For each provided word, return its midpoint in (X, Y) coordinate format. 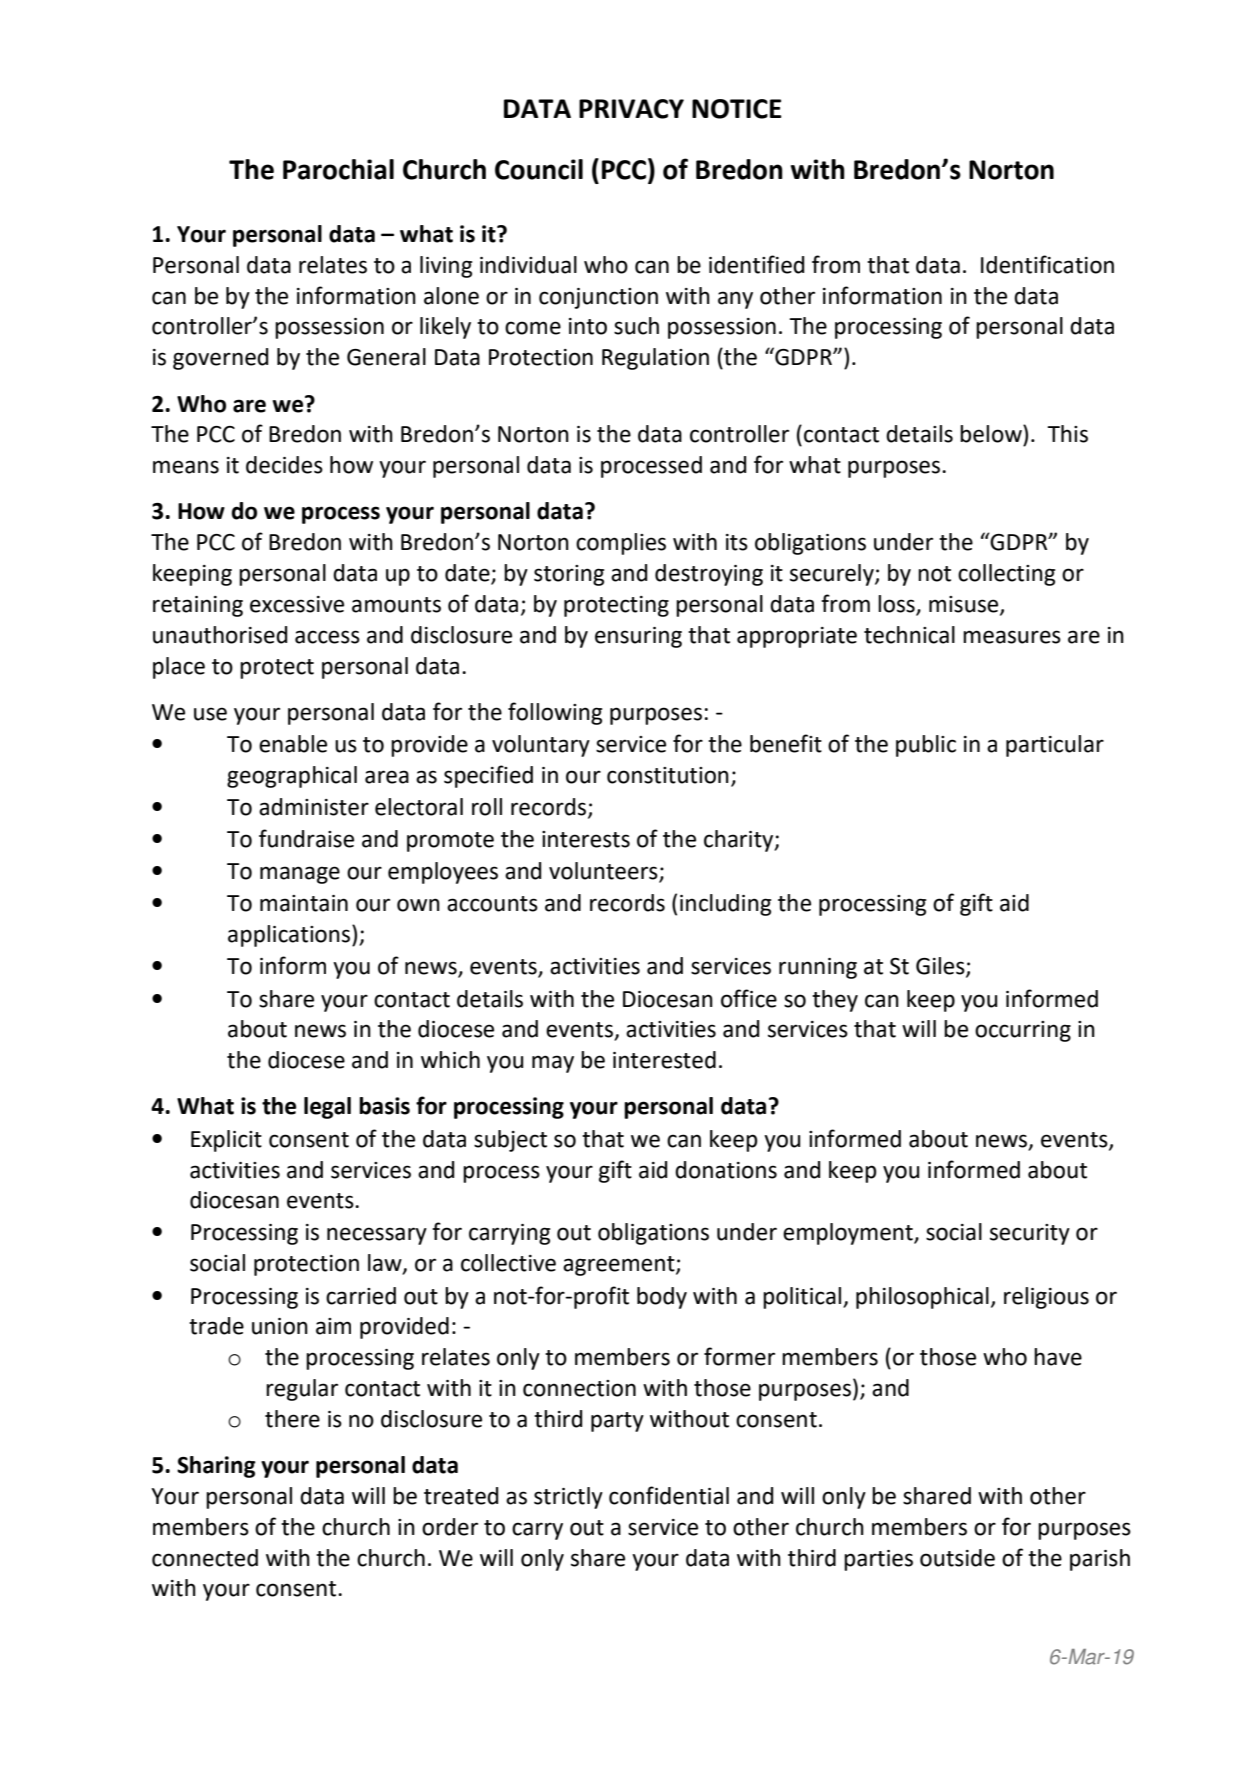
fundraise (306, 838)
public (926, 746)
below (992, 434)
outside (957, 1558)
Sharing (216, 1467)
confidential (669, 1495)
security (1030, 1234)
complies (621, 544)
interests (586, 839)
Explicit (226, 1141)
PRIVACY (631, 109)
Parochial (338, 169)
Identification (1047, 264)
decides (284, 465)
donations (726, 1170)
